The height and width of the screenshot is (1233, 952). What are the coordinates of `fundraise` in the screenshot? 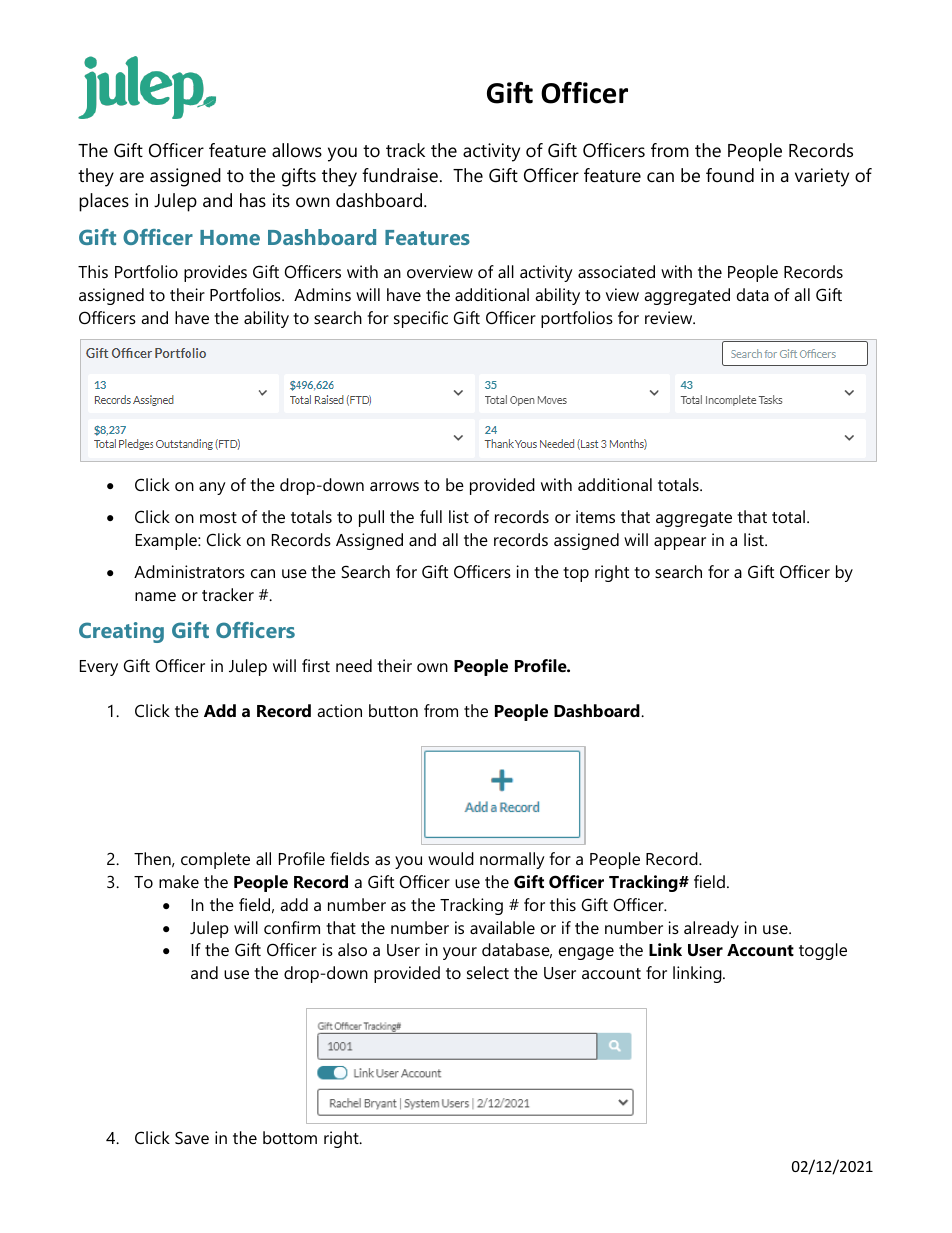 It's located at (400, 175).
